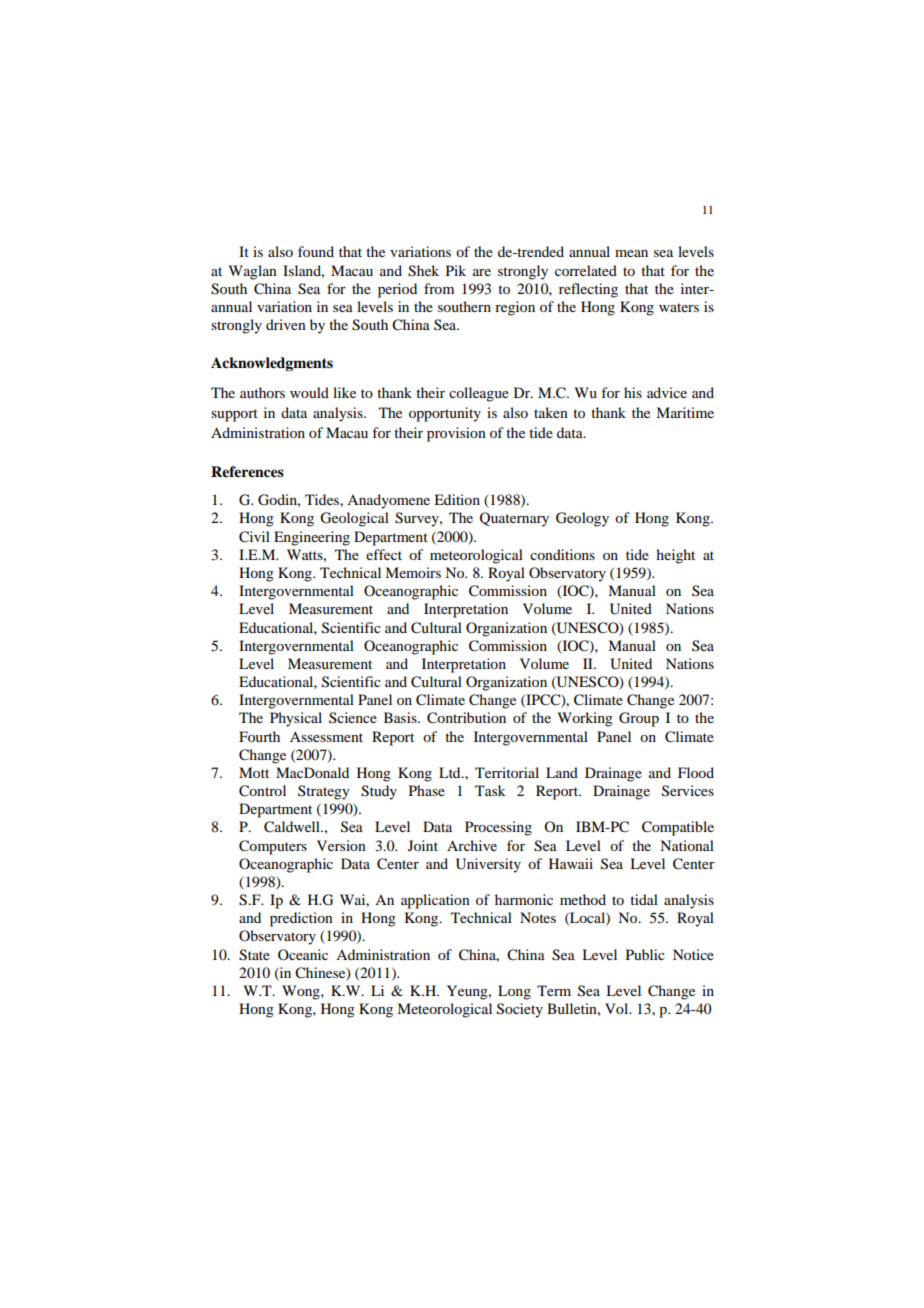 This document has width=924, height=1308. Describe the element at coordinates (514, 992) in the document. I see `Long` at that location.
